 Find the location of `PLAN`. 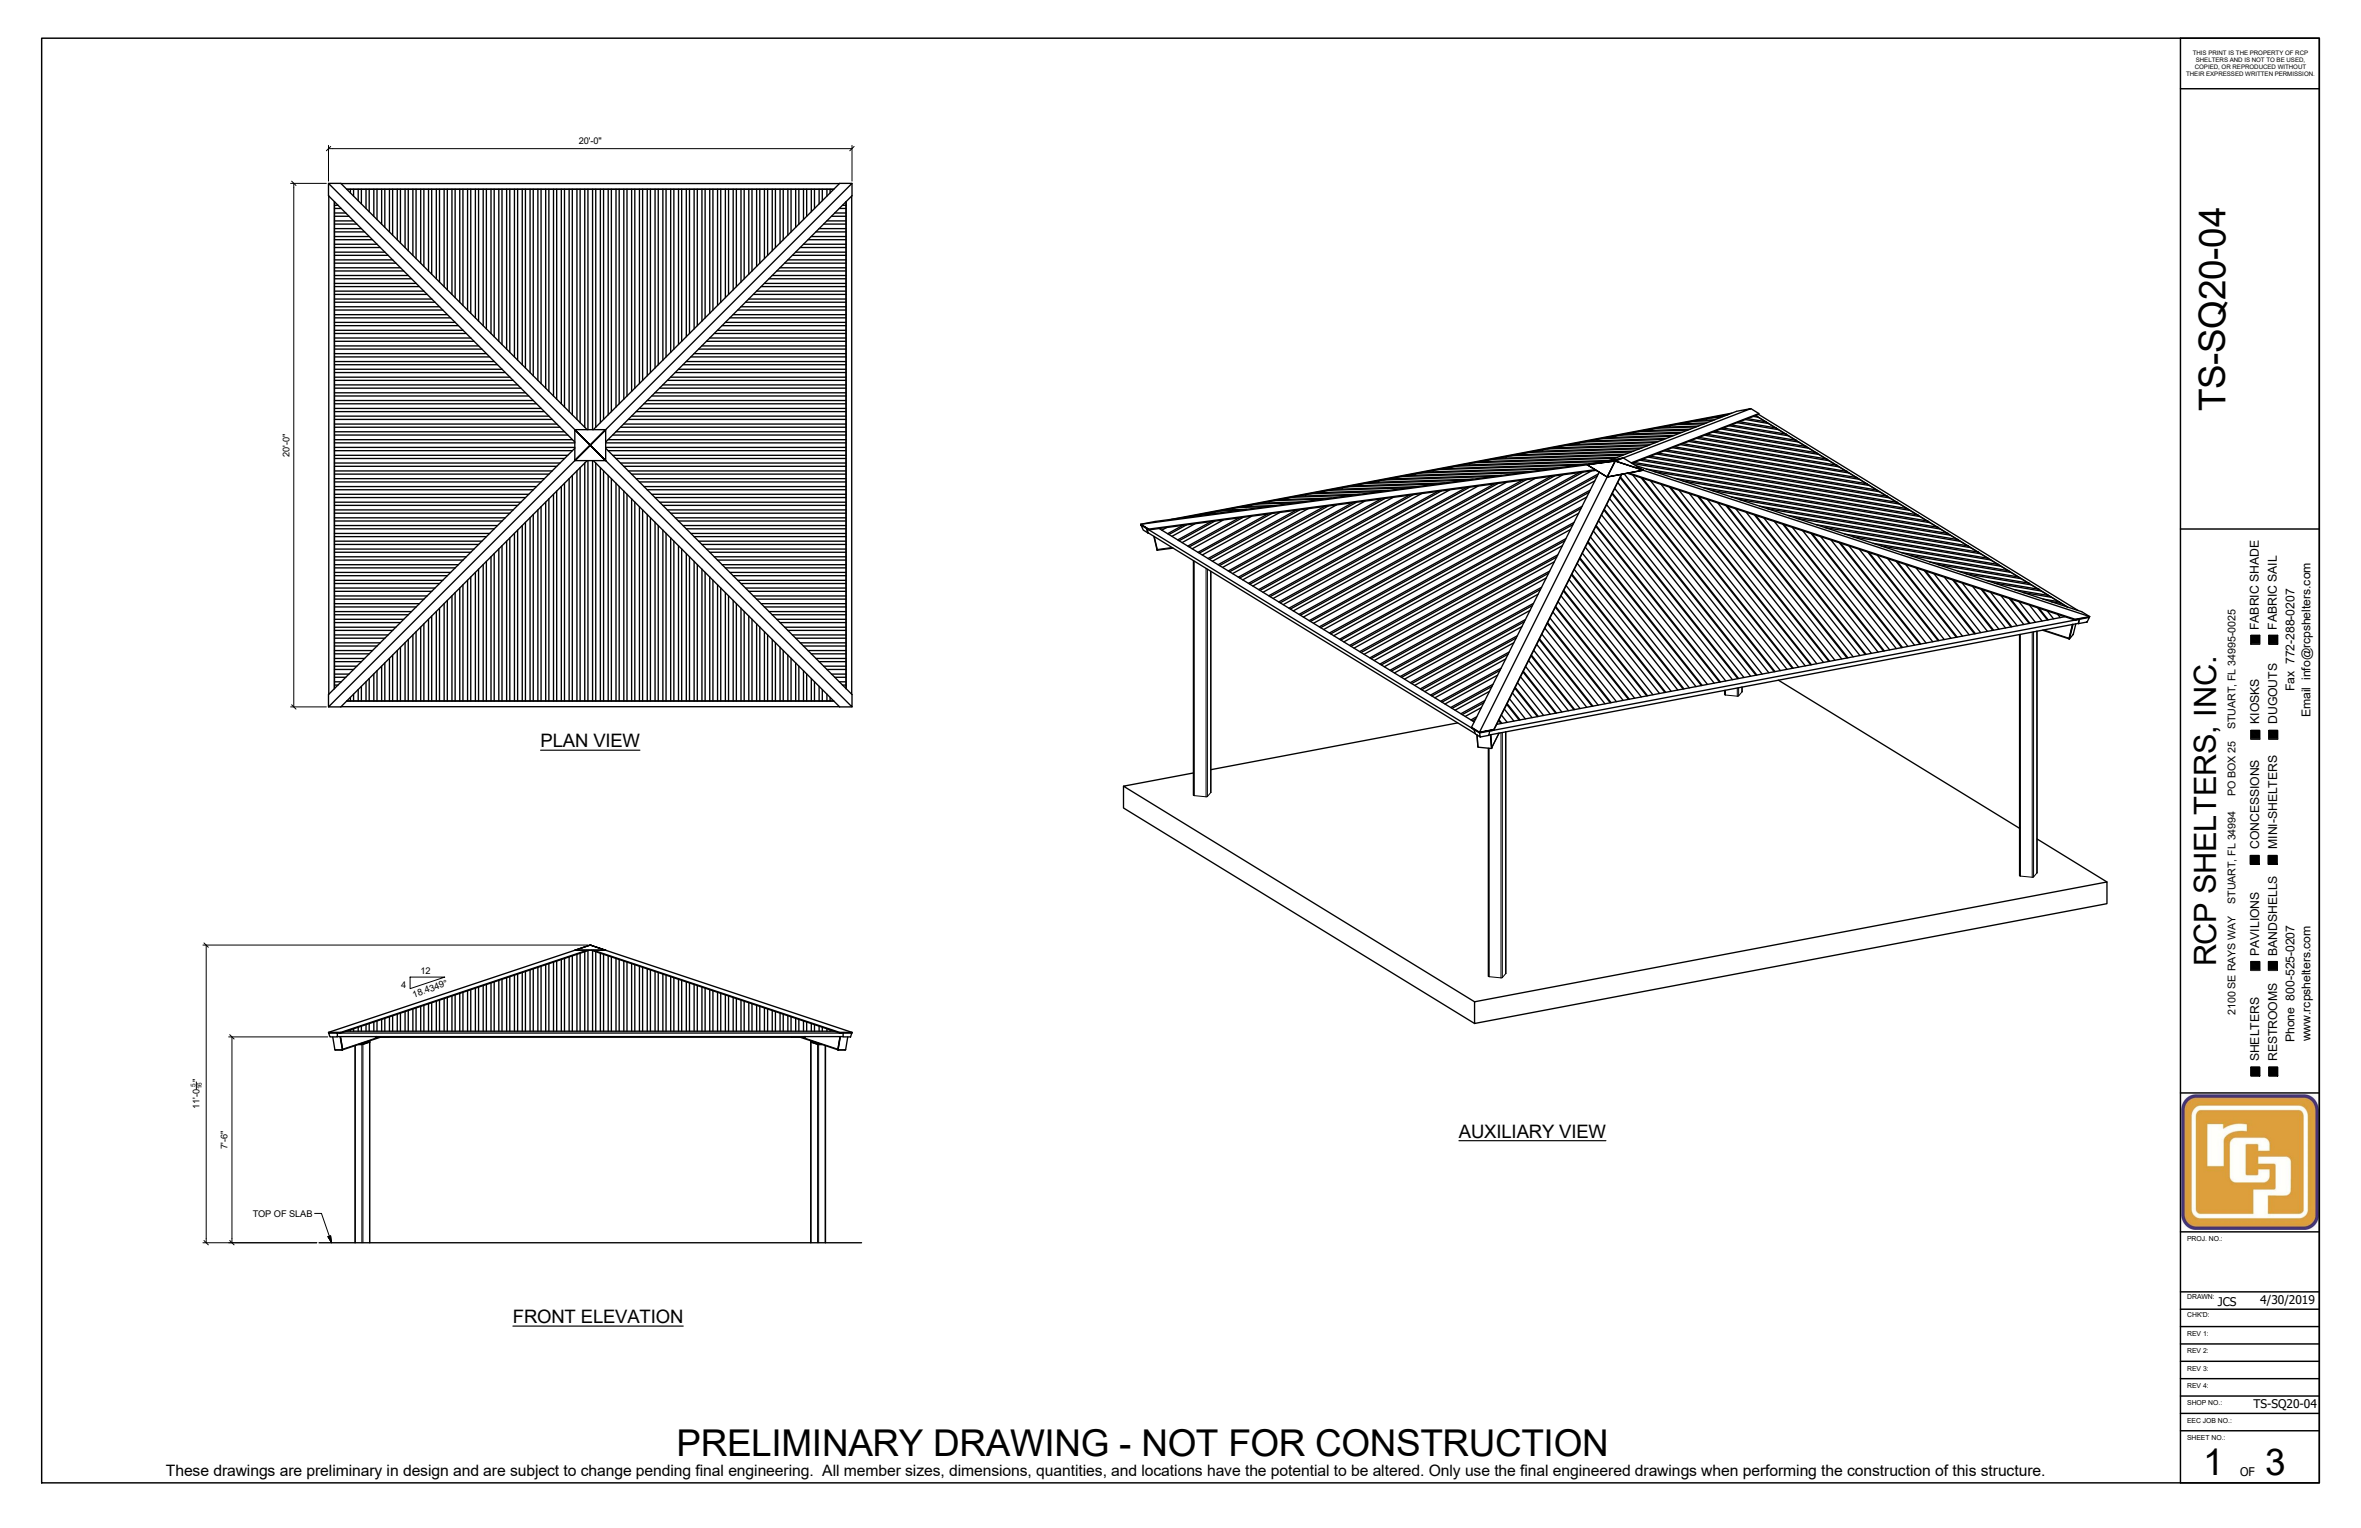

PLAN is located at coordinates (564, 741).
